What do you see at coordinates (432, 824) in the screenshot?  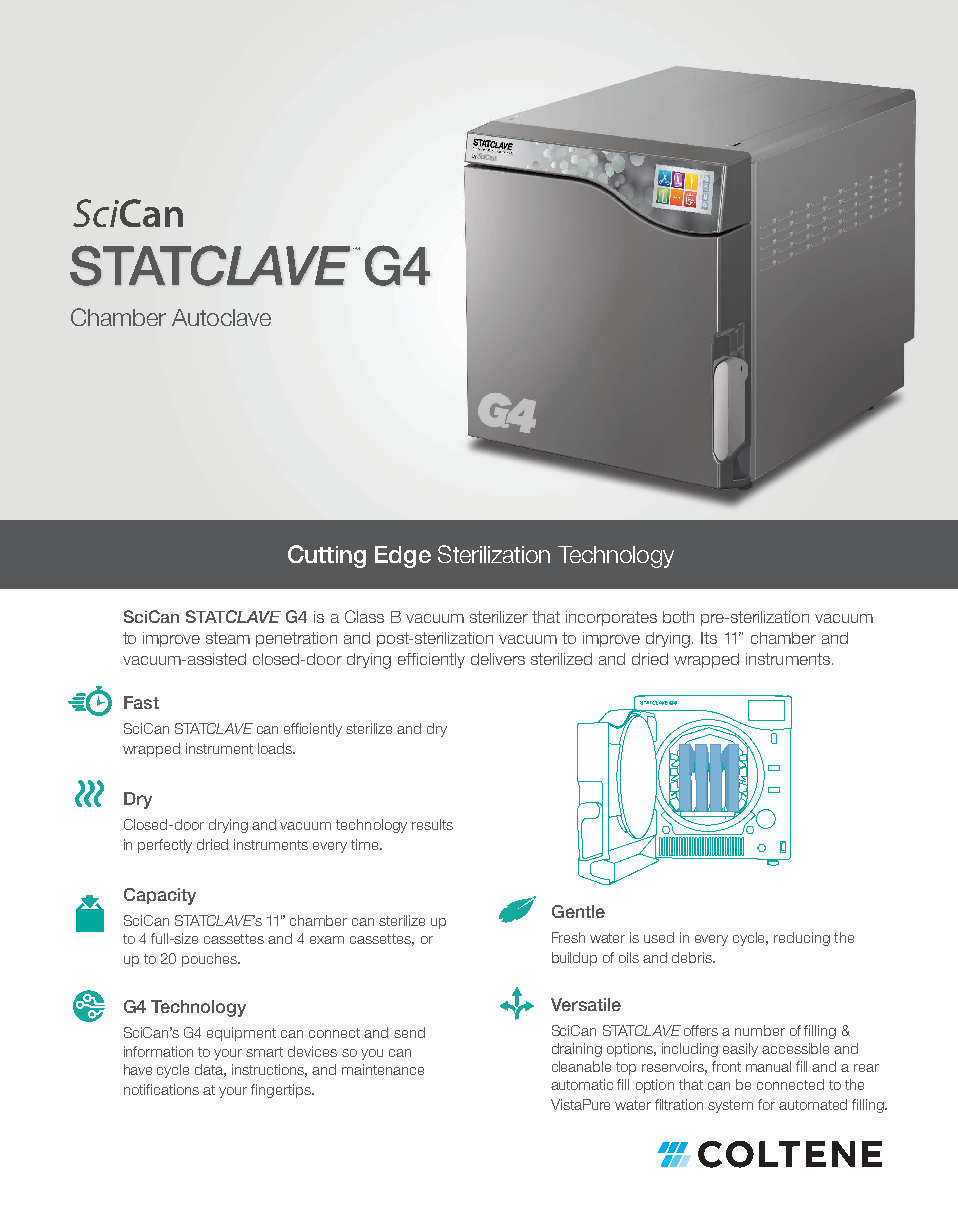 I see `results` at bounding box center [432, 824].
